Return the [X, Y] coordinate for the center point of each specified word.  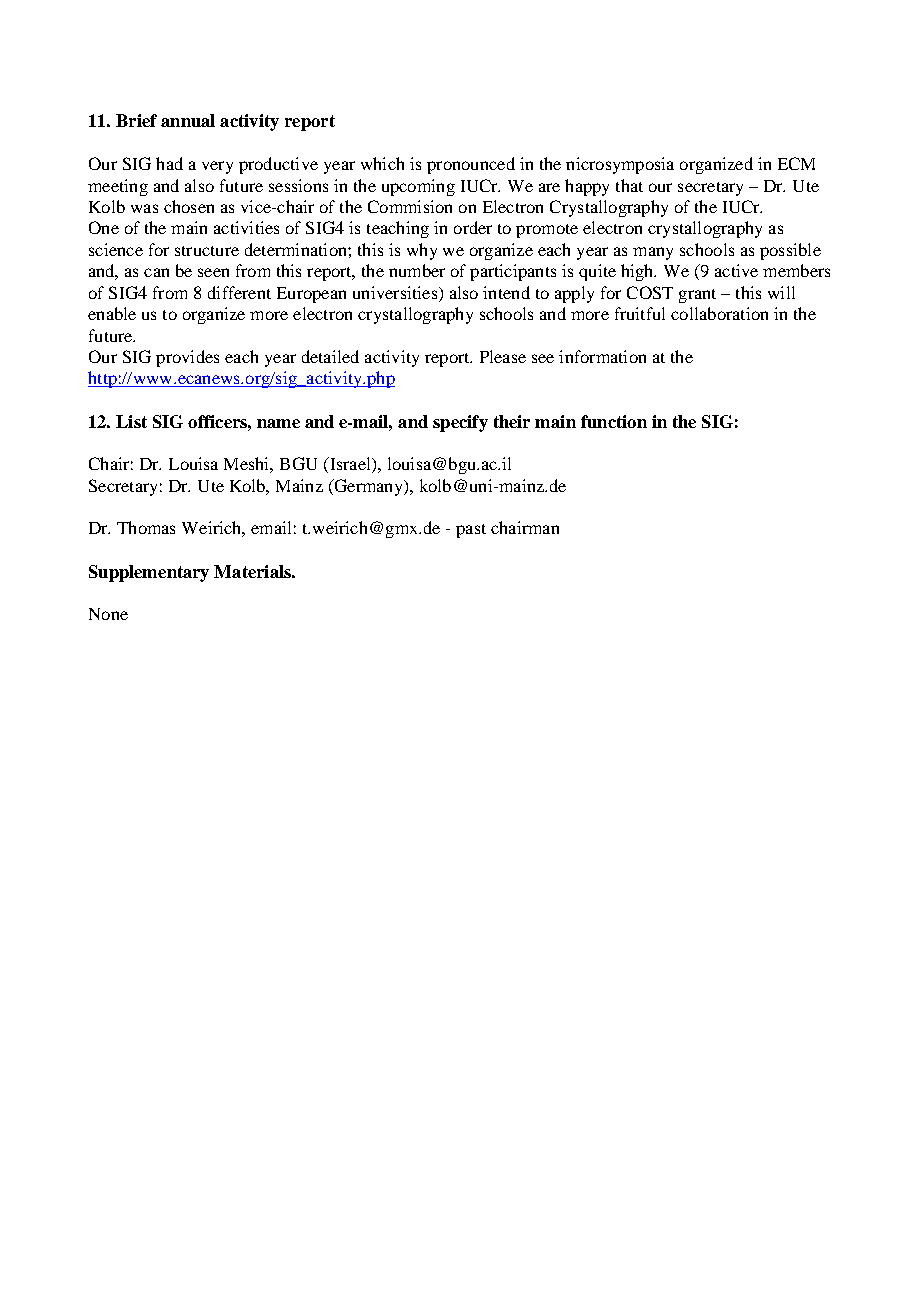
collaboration [719, 313]
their [512, 421]
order [473, 227]
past [471, 531]
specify [460, 423]
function [614, 421]
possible [790, 251]
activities [246, 227]
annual [188, 120]
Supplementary [149, 573]
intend [506, 292]
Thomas [146, 527]
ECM [796, 163]
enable [112, 313]
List [131, 421]
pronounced [471, 165]
